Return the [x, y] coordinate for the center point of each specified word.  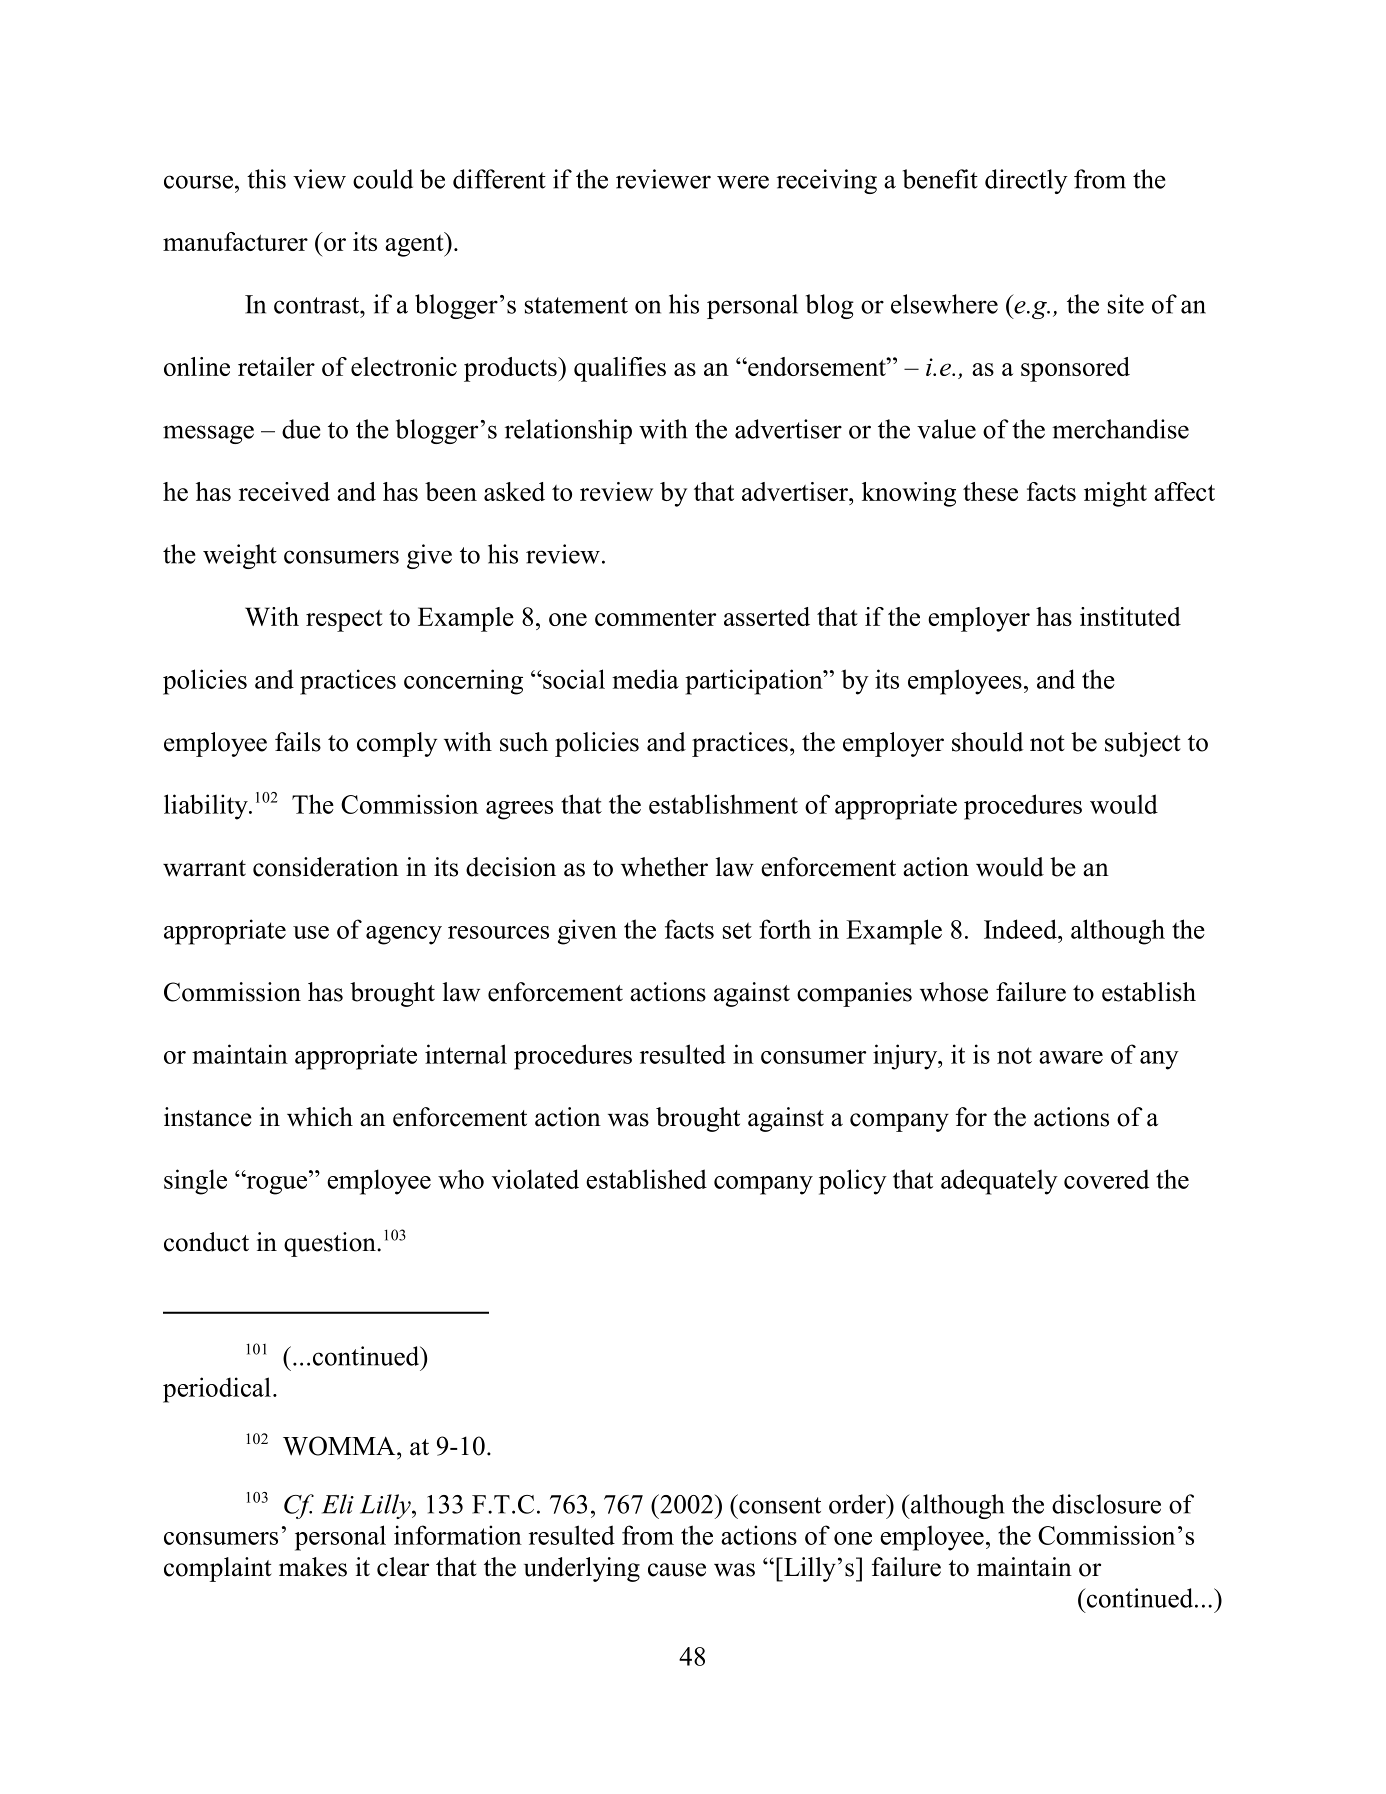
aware [1071, 1057]
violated [535, 1179]
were [743, 182]
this [266, 179]
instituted [1130, 616]
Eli [338, 1504]
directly [1026, 181]
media [645, 679]
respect [344, 621]
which [320, 1117]
